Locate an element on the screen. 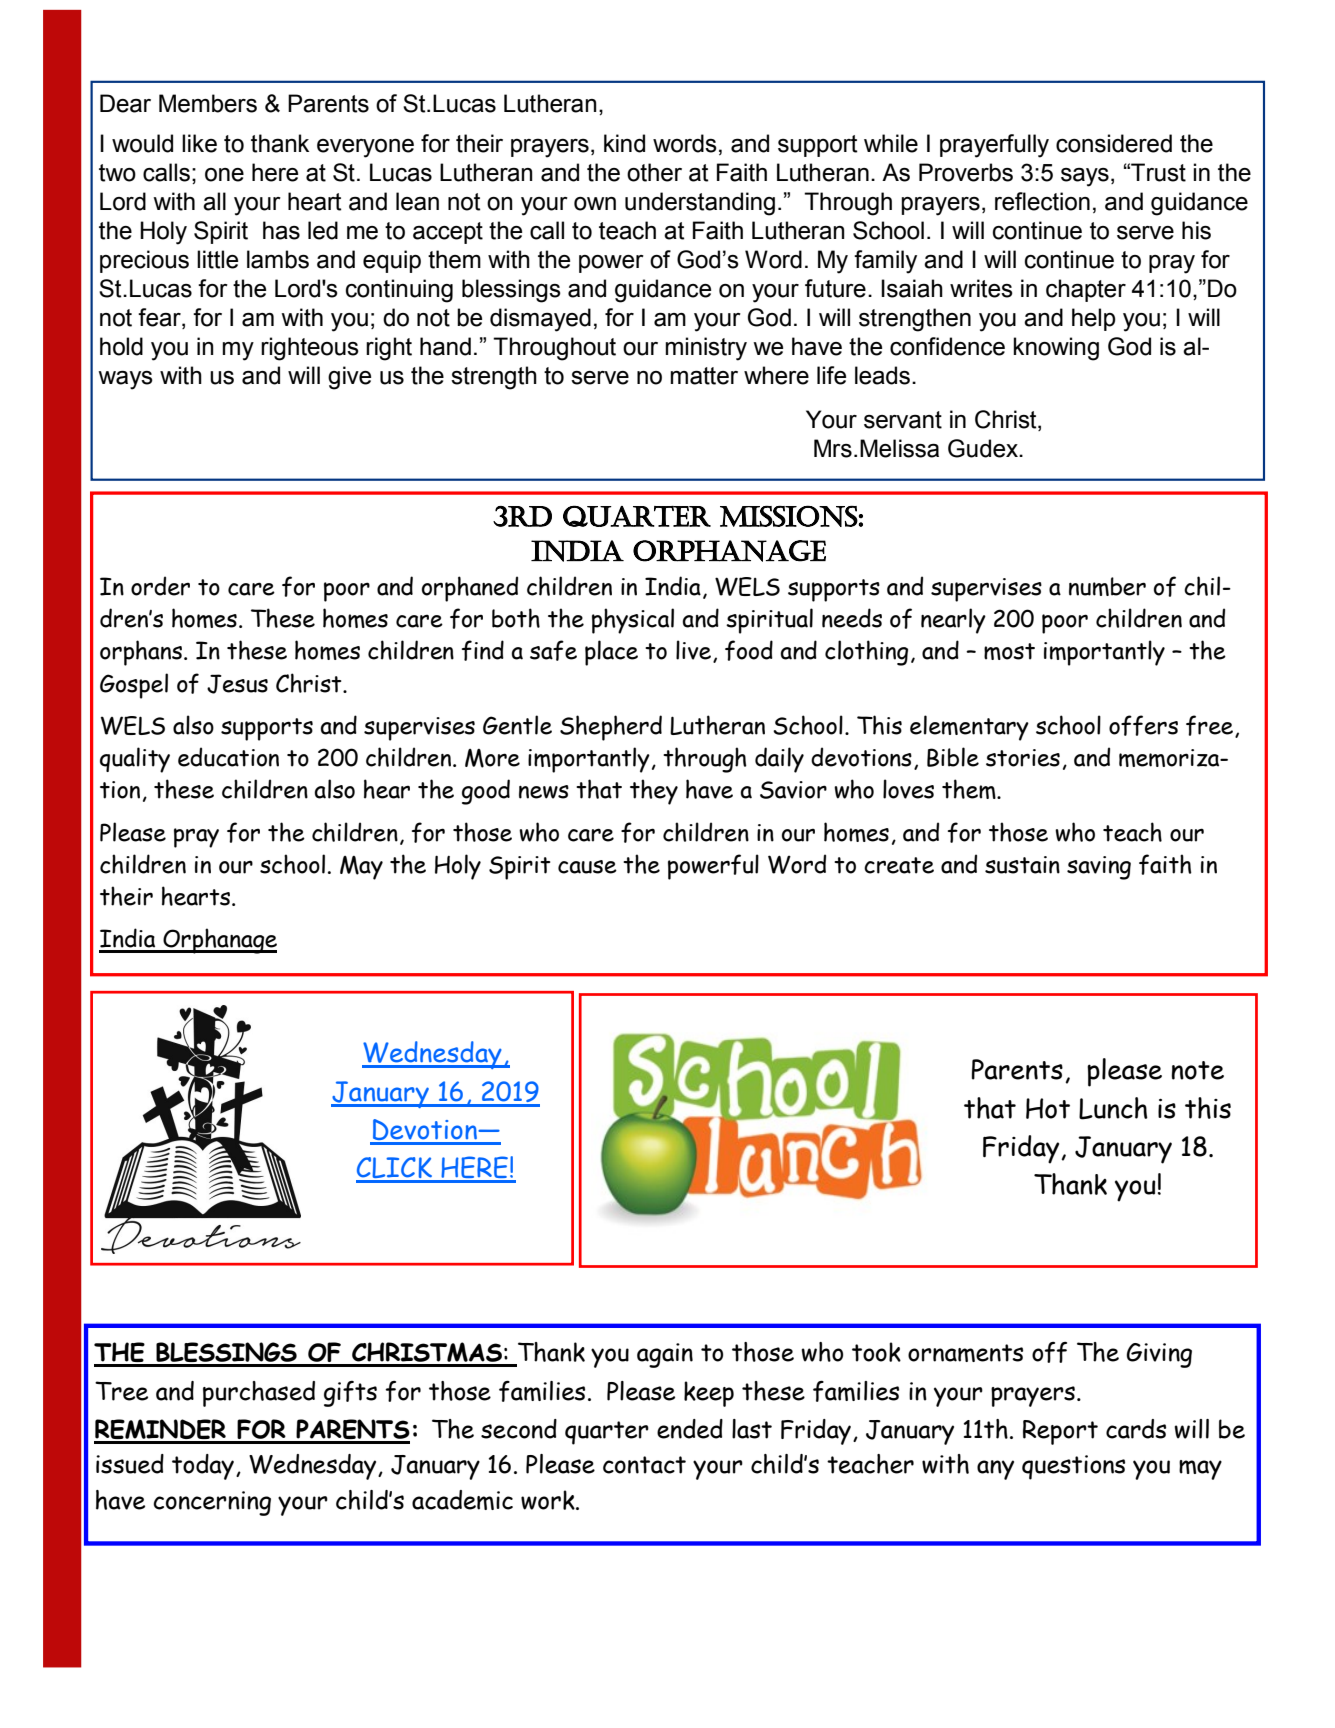 The image size is (1335, 1728). stories is located at coordinates (1023, 758).
